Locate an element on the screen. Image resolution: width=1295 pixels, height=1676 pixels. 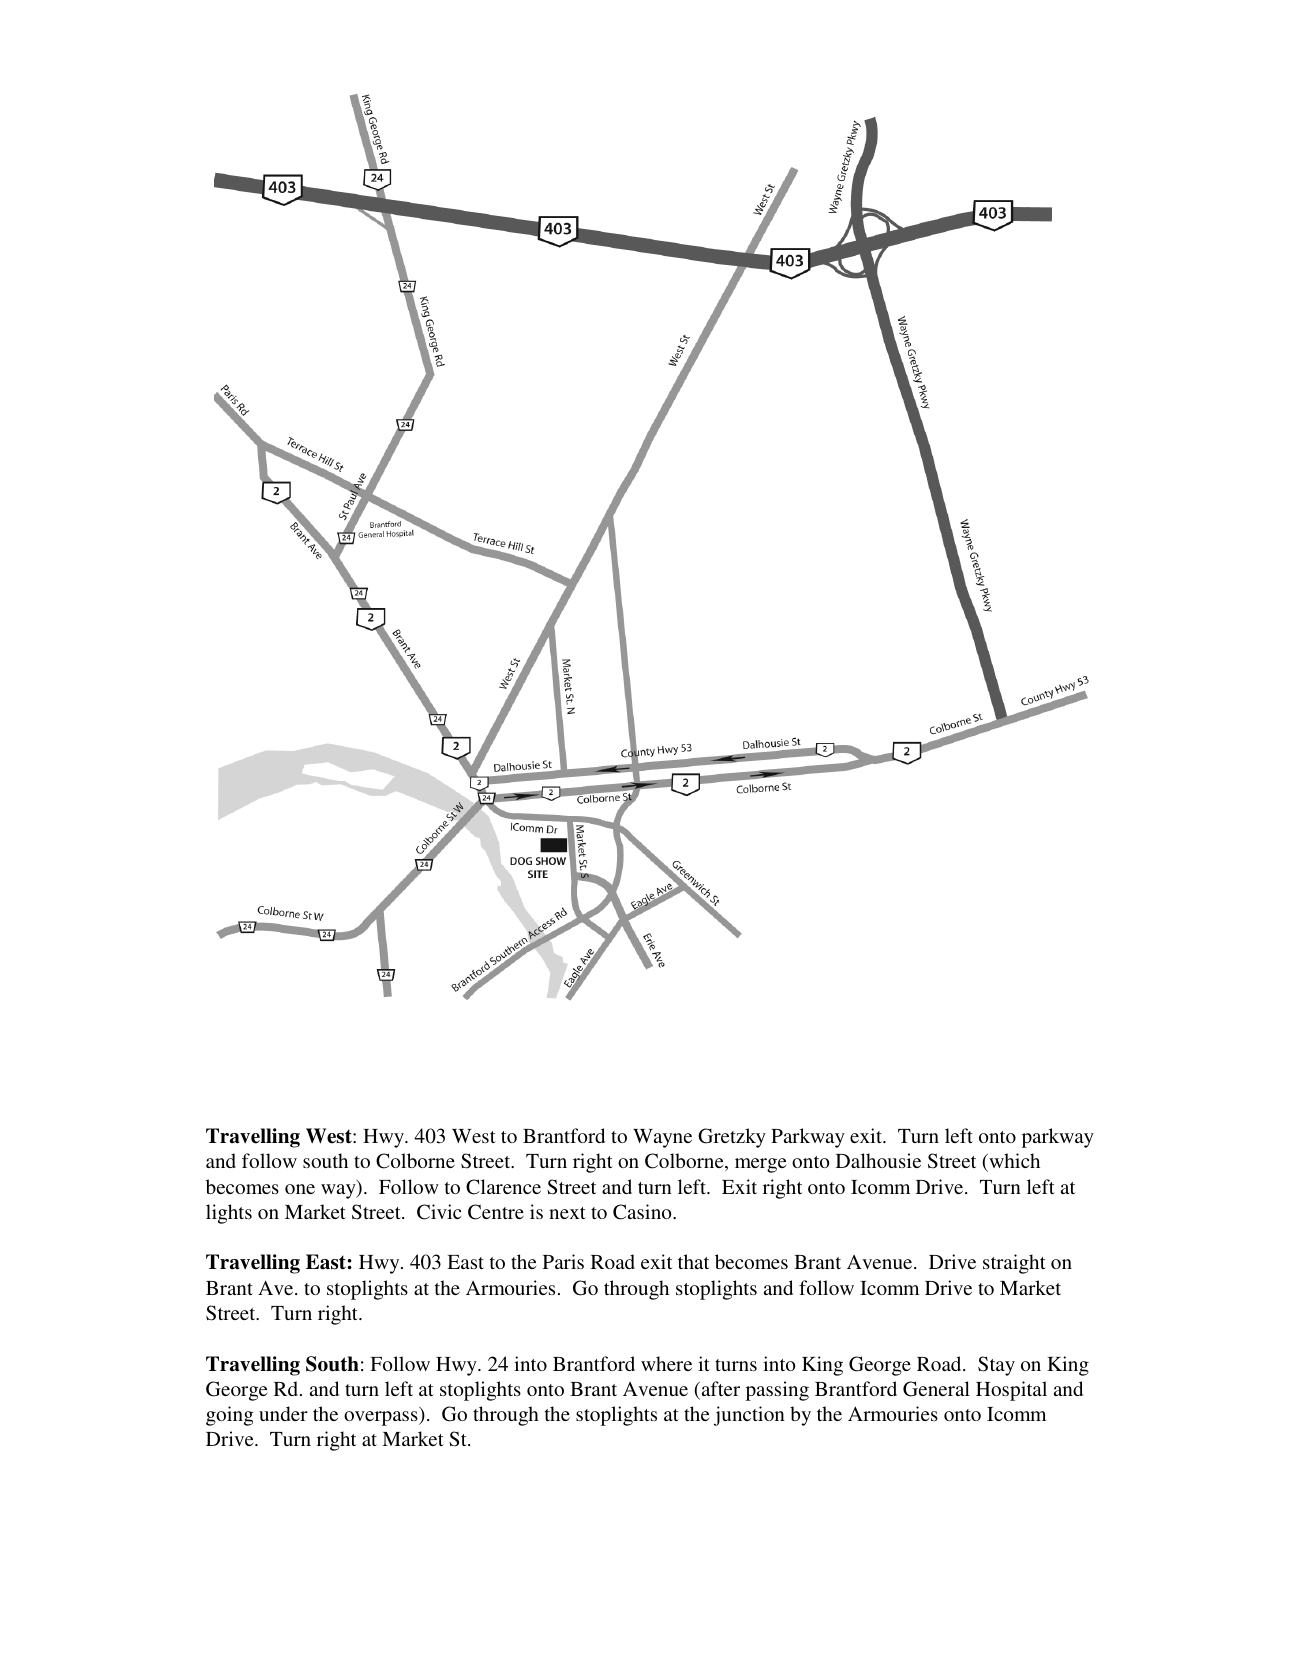
straight is located at coordinates (1014, 1264).
